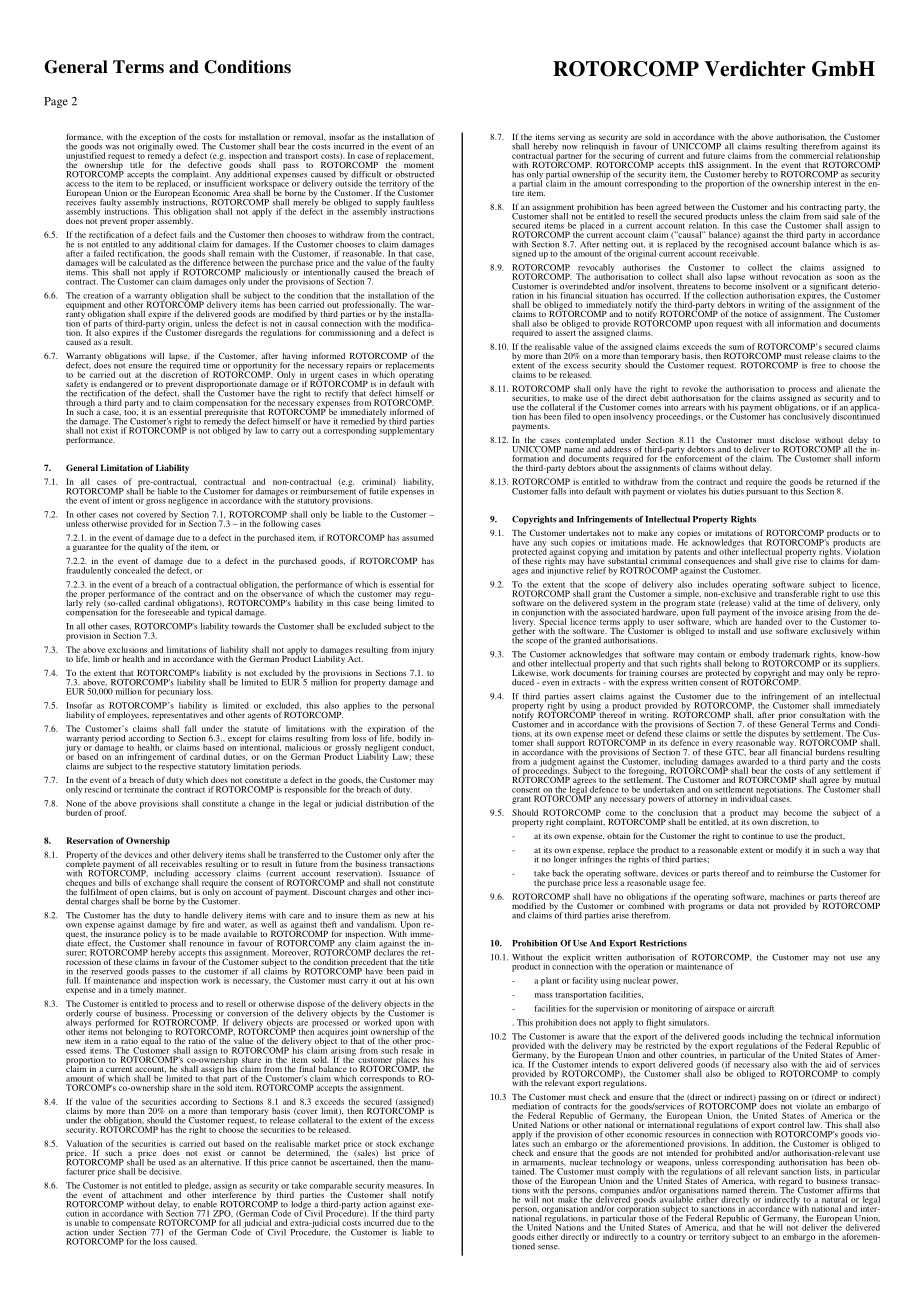 The image size is (924, 1308). Describe the element at coordinates (112, 147) in the page. I see `was` at that location.
